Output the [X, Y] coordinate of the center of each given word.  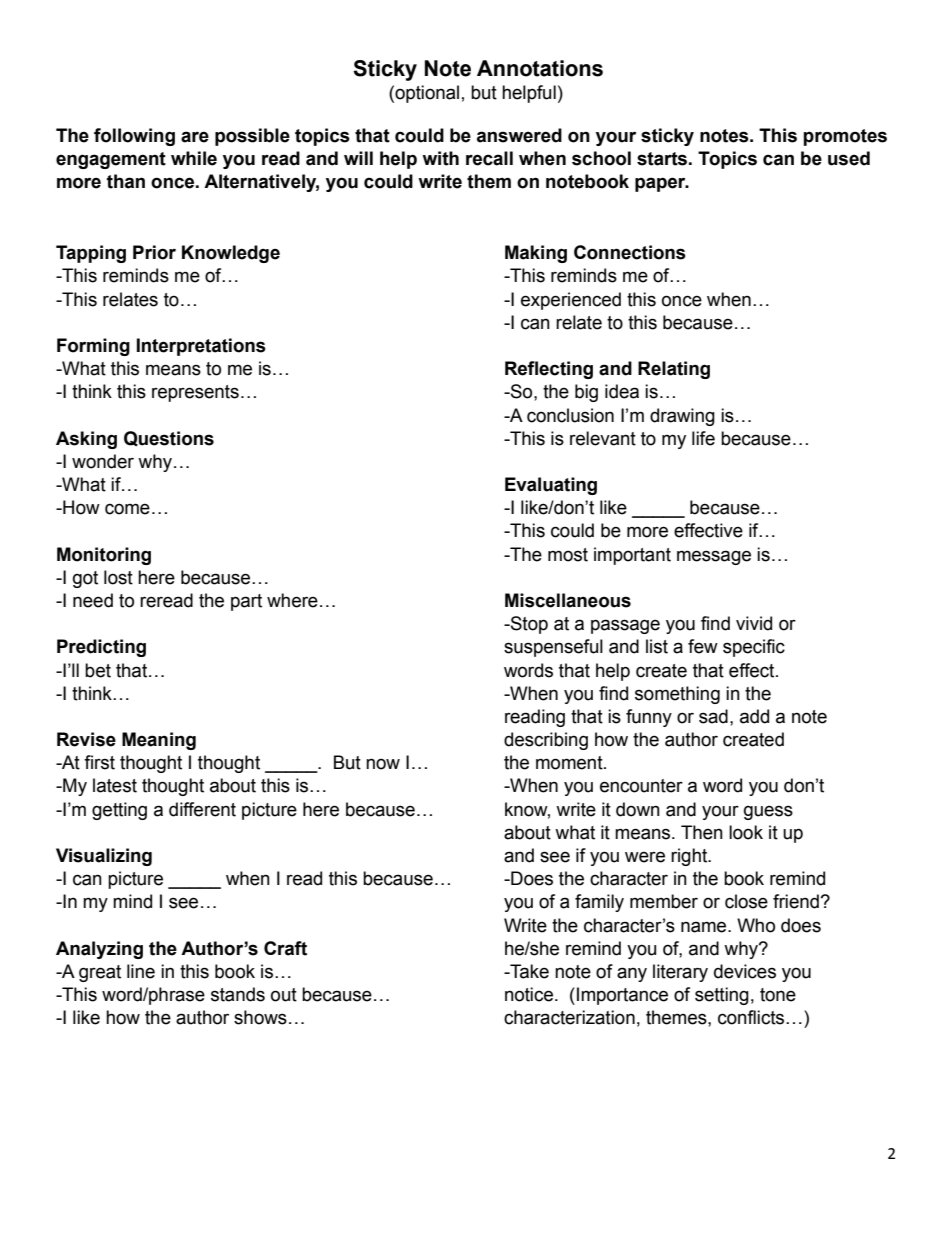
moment [570, 763]
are [195, 137]
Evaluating [551, 486]
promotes [845, 137]
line [141, 971]
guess [768, 812]
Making [536, 254]
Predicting [101, 648]
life [703, 438]
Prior [154, 252]
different [202, 809]
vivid [754, 623]
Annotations [540, 68]
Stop [528, 625]
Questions [169, 439]
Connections [630, 252]
